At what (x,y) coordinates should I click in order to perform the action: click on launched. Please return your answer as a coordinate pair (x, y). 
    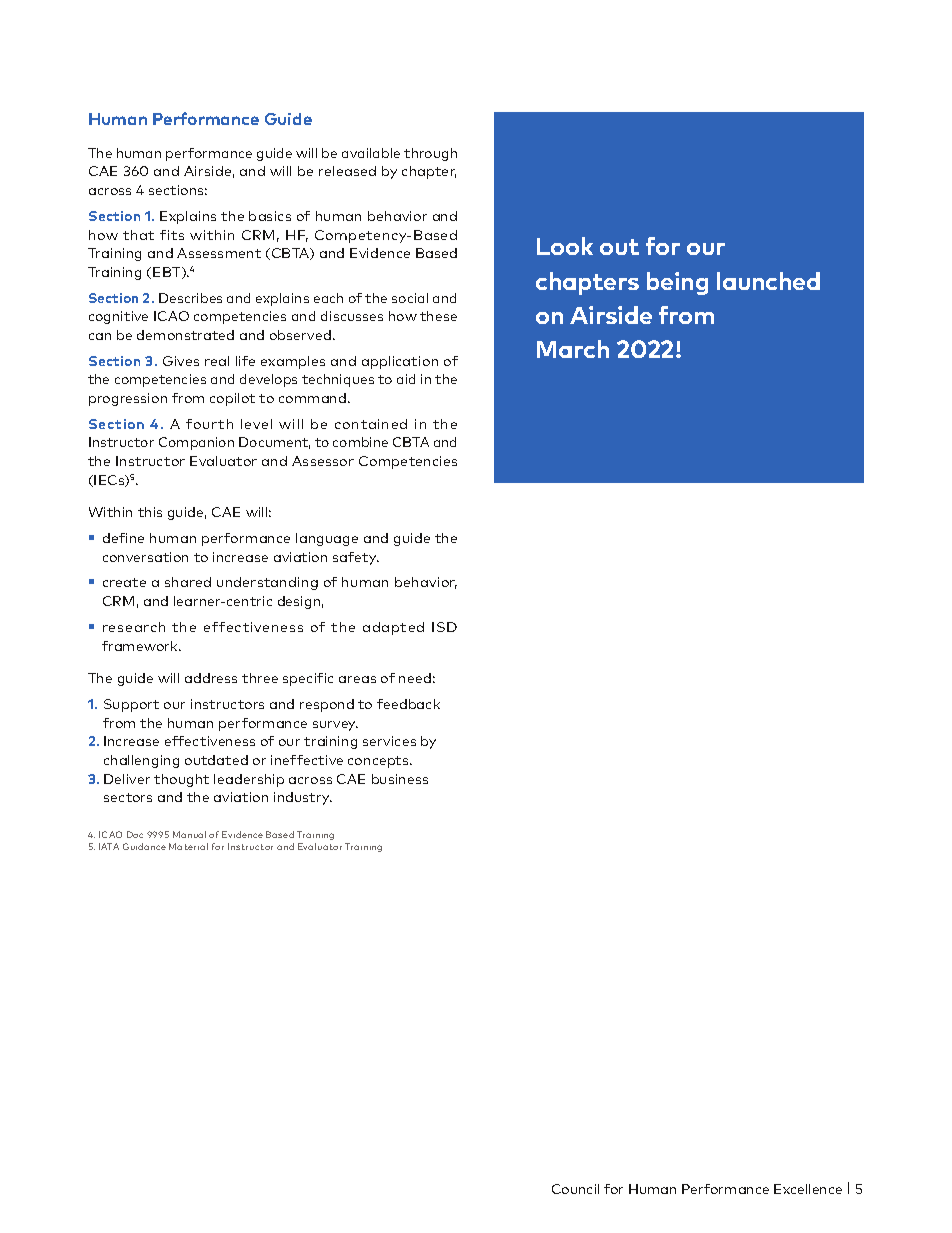
    Looking at the image, I should click on (768, 281).
